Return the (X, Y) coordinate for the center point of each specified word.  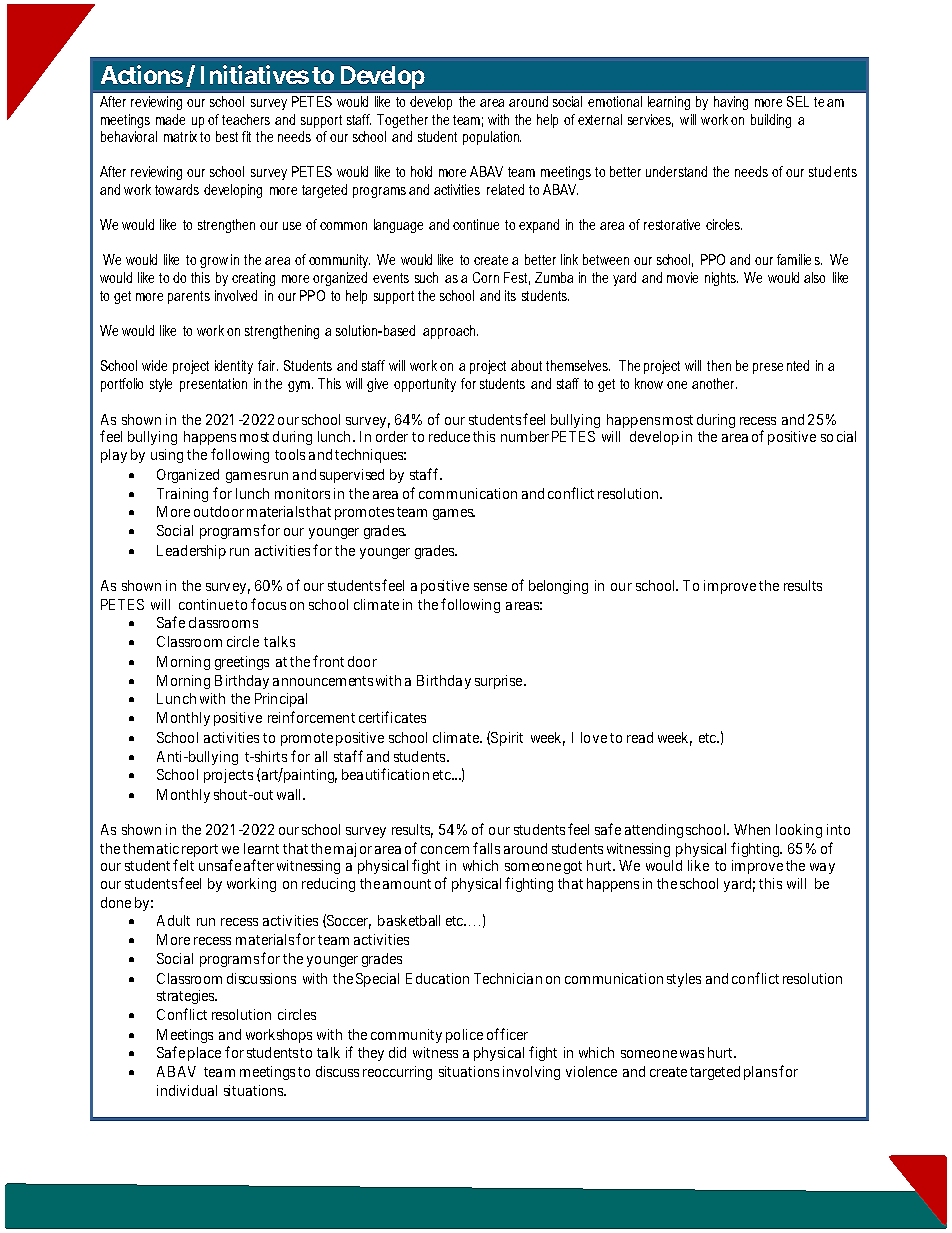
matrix (180, 136)
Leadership (191, 552)
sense (490, 587)
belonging (558, 587)
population (492, 138)
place (204, 1054)
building (771, 121)
